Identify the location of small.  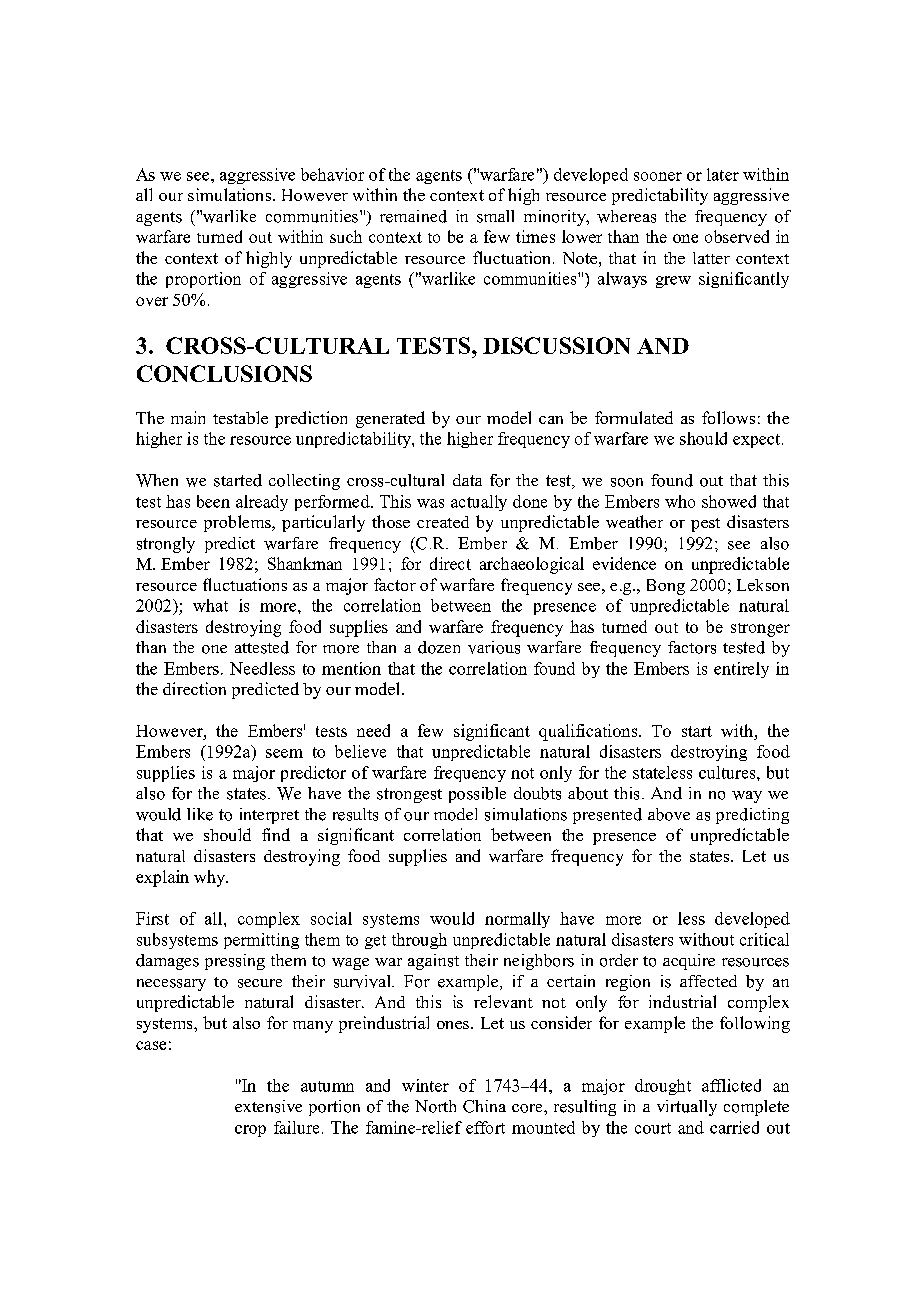
(495, 216).
